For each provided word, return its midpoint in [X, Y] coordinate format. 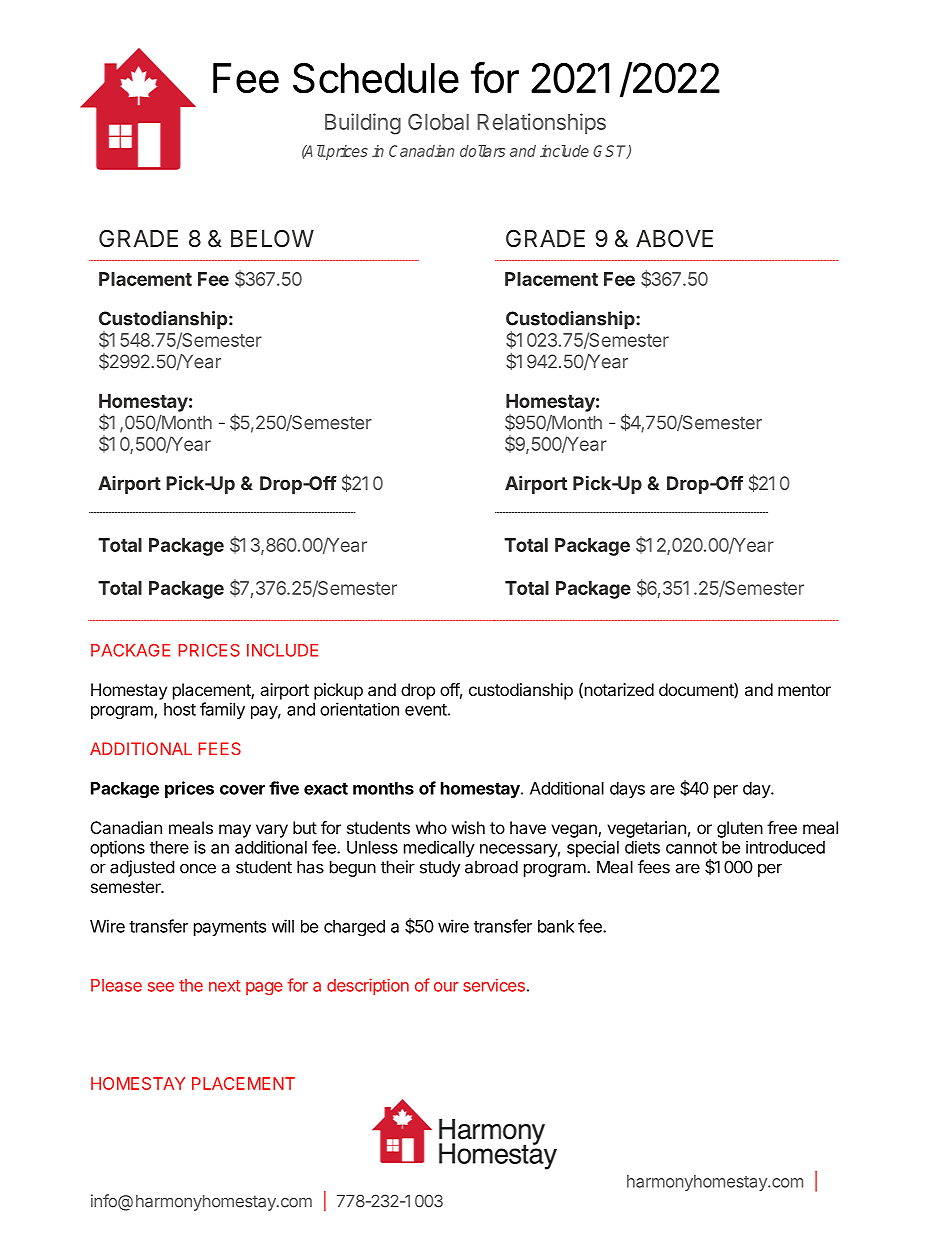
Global [438, 121]
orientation [359, 709]
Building [363, 124]
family [222, 710]
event [426, 710]
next [224, 986]
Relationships [541, 123]
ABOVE [674, 238]
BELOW [272, 238]
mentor [804, 690]
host [180, 709]
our [446, 987]
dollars [482, 151]
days [627, 790]
